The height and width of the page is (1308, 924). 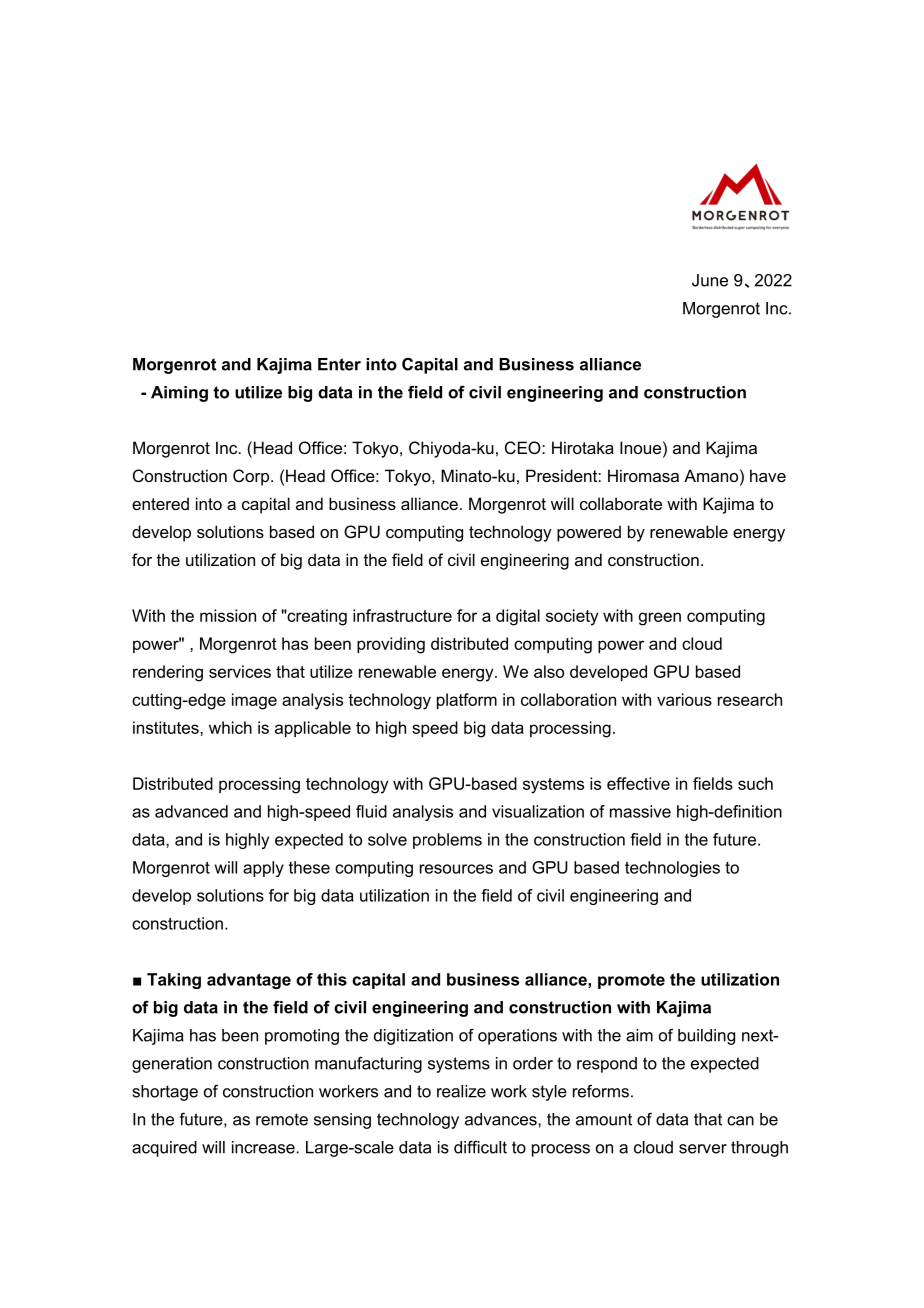 I want to click on platform, so click(x=467, y=701).
